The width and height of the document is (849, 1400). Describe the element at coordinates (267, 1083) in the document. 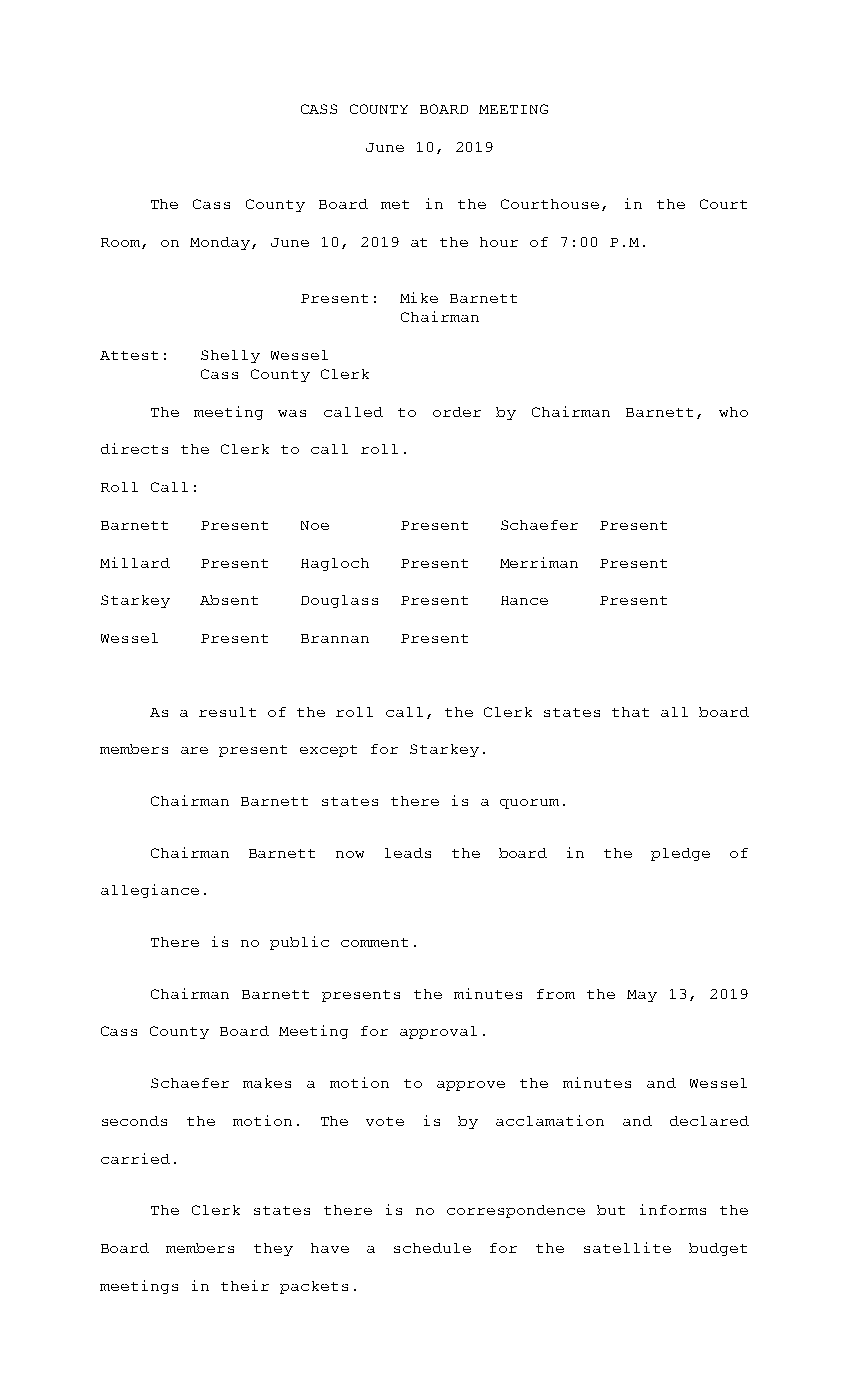

I see `makes` at that location.
